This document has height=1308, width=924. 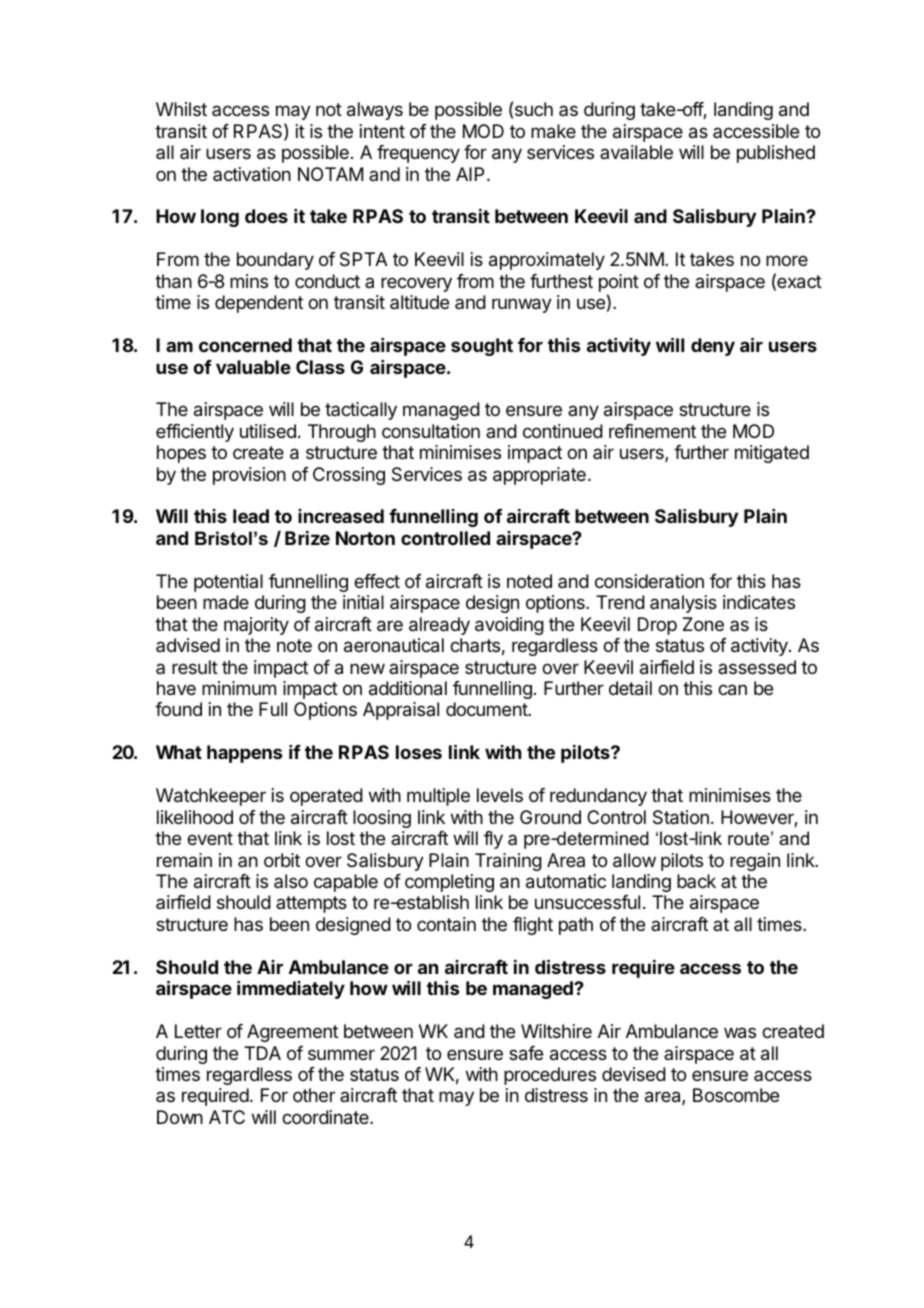 What do you see at coordinates (431, 431) in the document?
I see `consultation` at bounding box center [431, 431].
